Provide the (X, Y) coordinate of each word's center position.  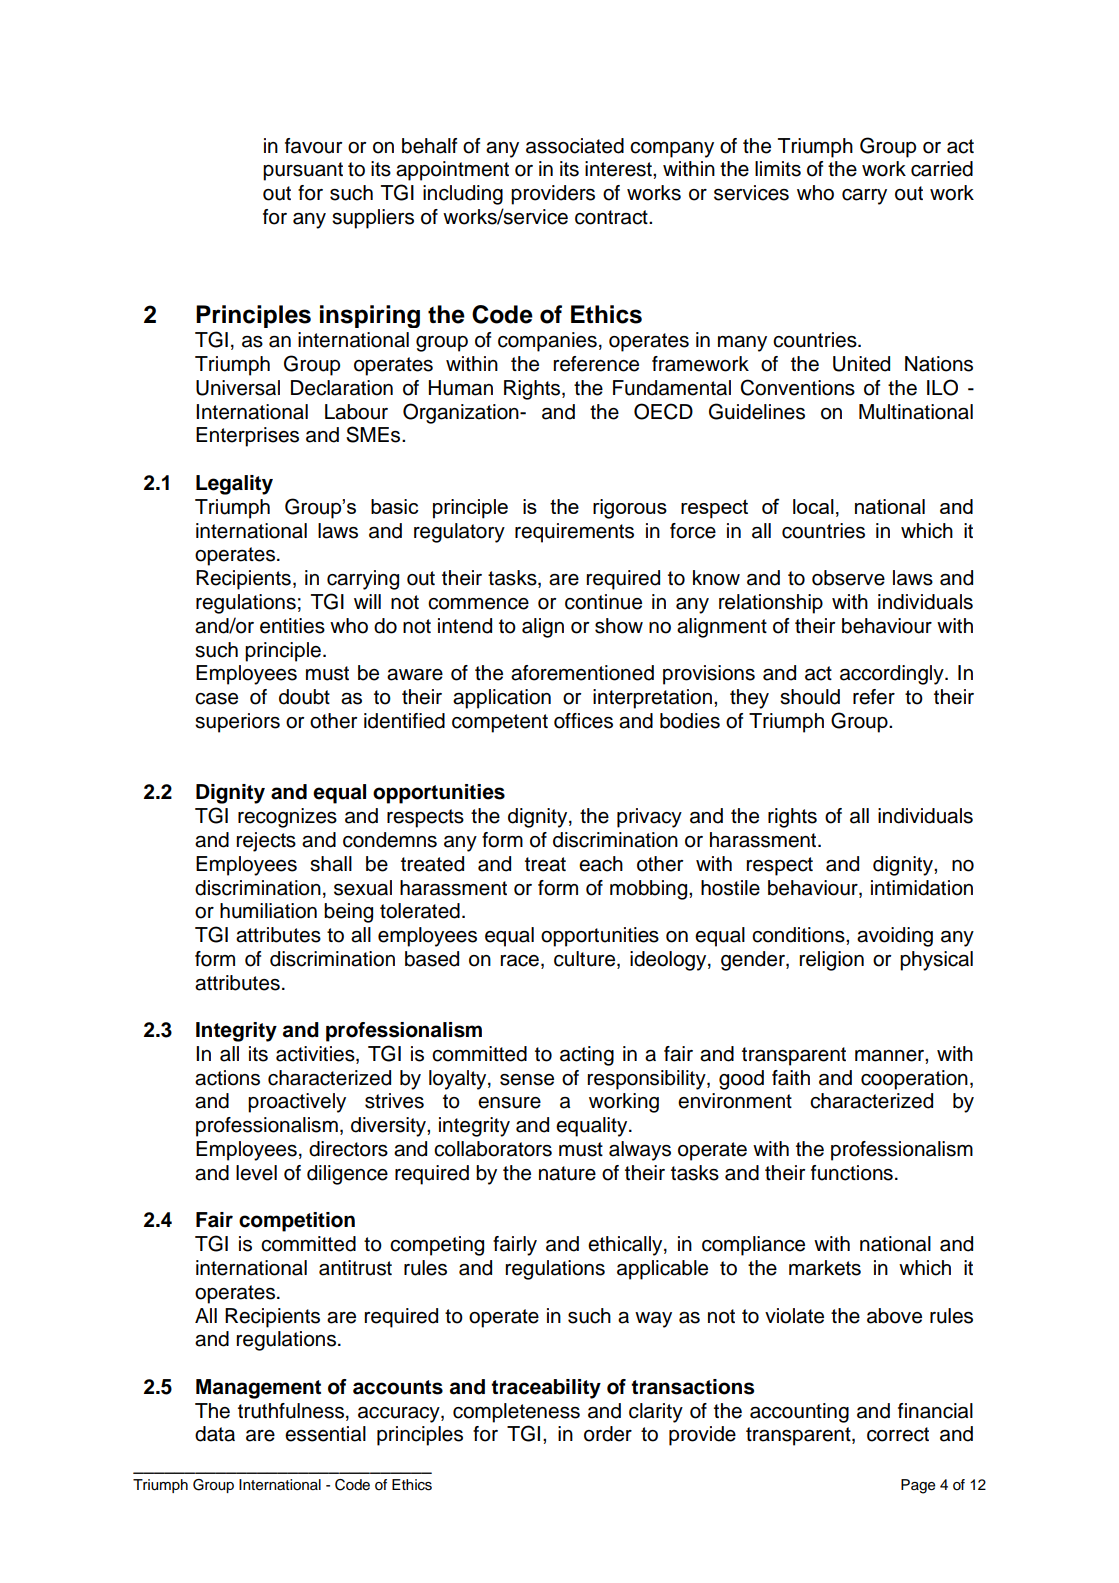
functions (852, 1173)
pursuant (303, 171)
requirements (574, 533)
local (813, 506)
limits (778, 169)
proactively (297, 1103)
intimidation (922, 888)
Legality (234, 485)
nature (567, 1173)
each (601, 864)
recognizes (287, 818)
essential (325, 1434)
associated (575, 146)
